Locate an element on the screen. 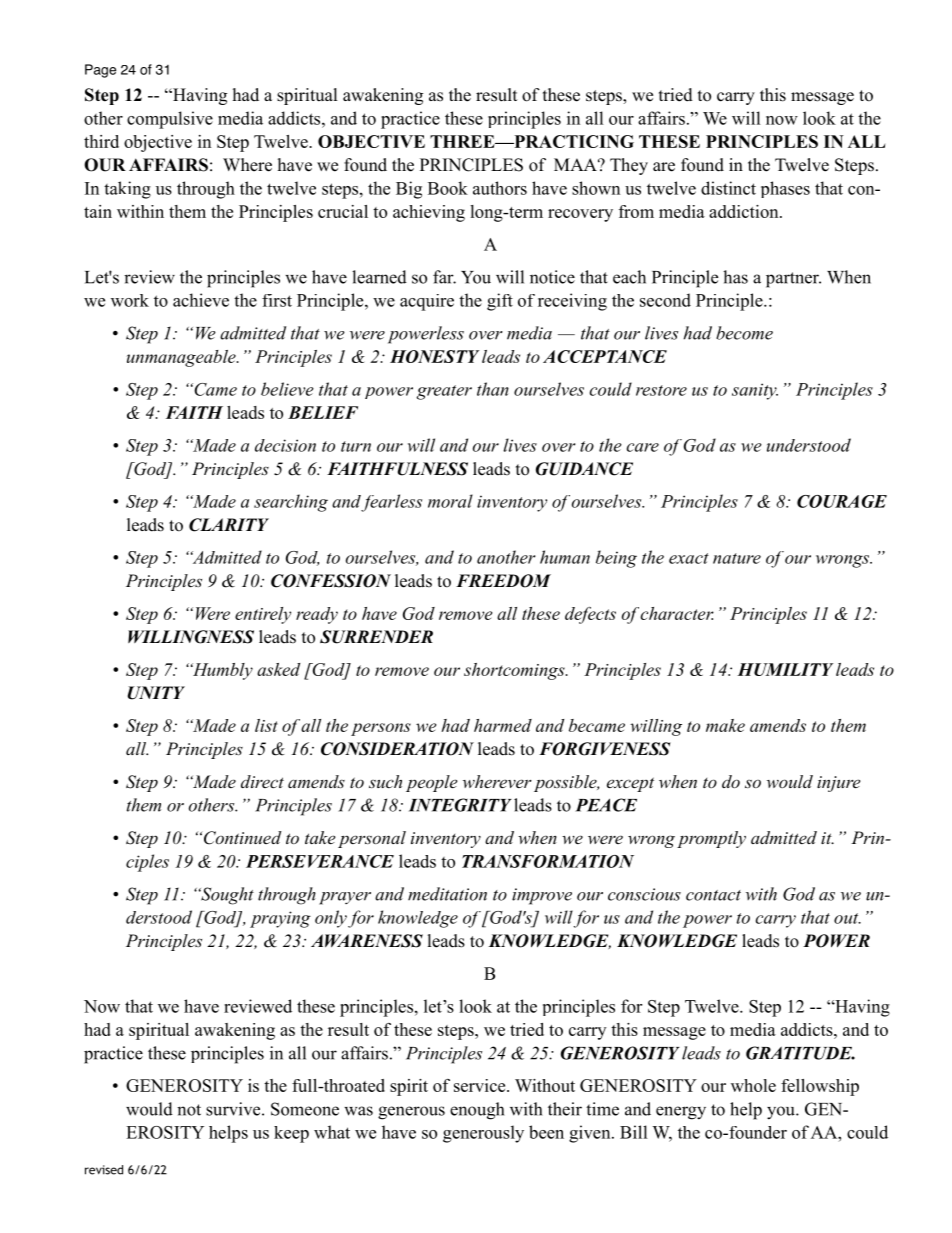  contact is located at coordinates (713, 895).
